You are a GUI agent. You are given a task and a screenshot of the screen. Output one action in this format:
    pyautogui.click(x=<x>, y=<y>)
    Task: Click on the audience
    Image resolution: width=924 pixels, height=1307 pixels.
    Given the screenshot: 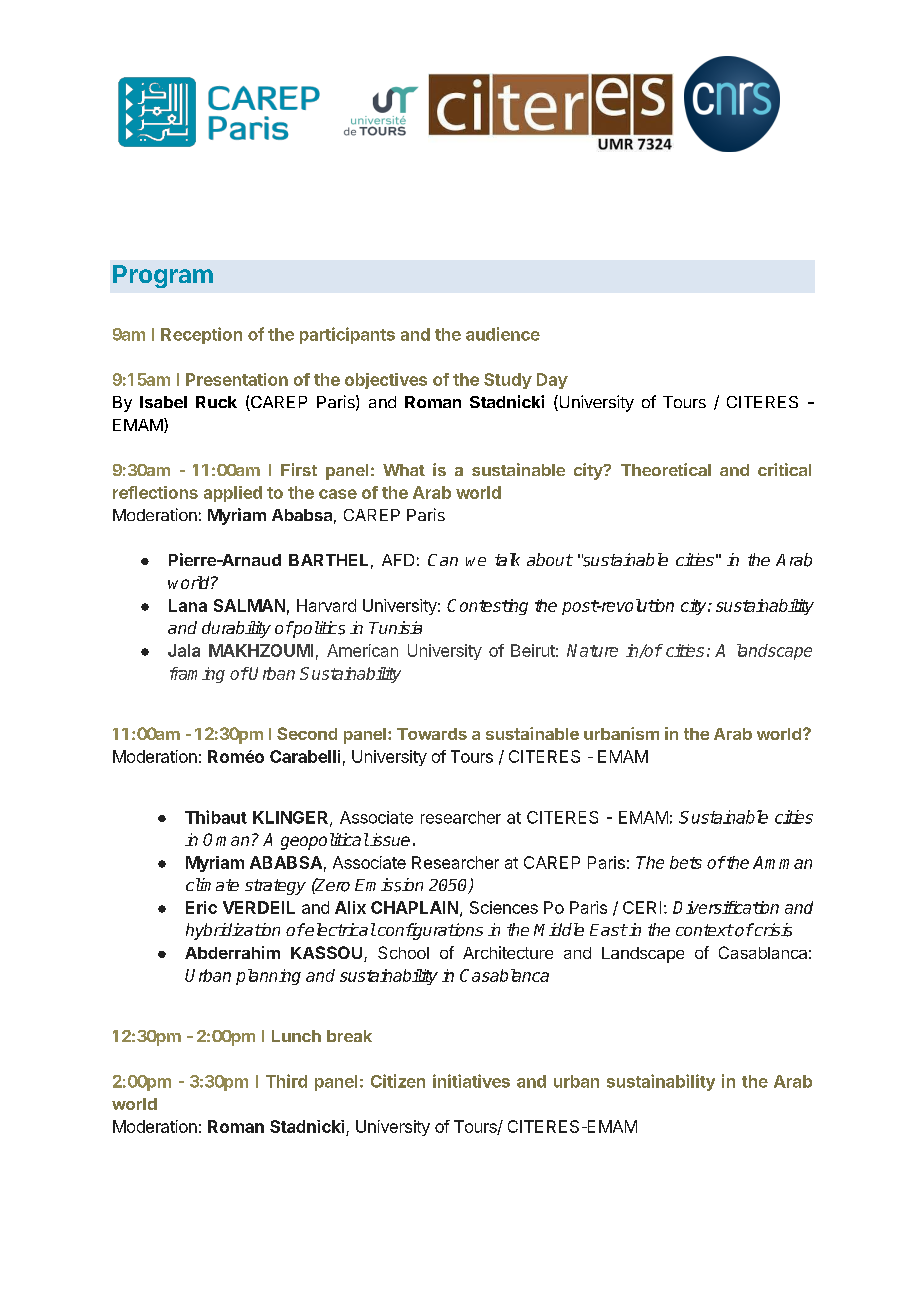 What is the action you would take?
    pyautogui.click(x=503, y=334)
